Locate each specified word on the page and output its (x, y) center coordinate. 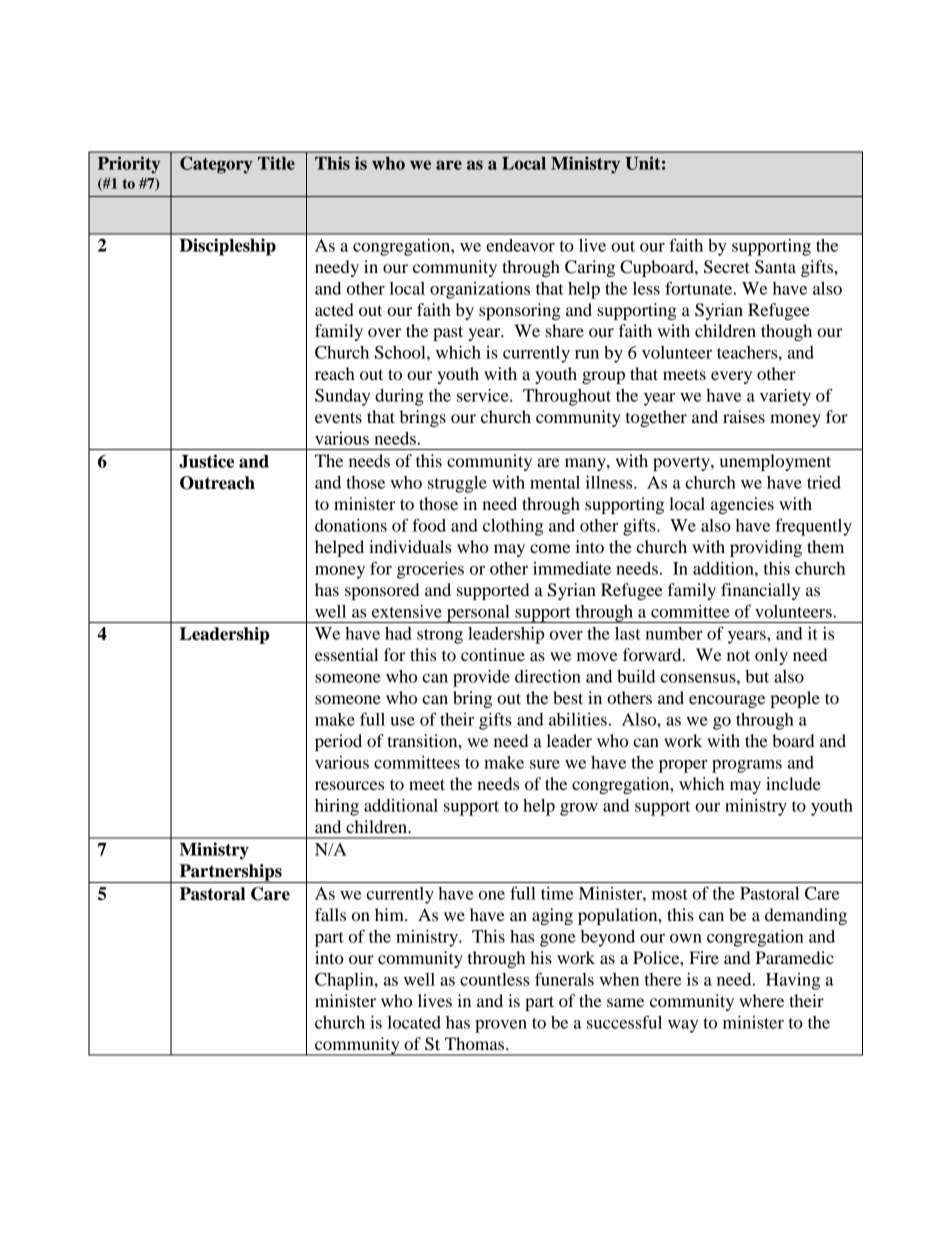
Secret (727, 267)
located (414, 1022)
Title (276, 163)
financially (760, 591)
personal (478, 614)
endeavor (520, 245)
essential (346, 654)
